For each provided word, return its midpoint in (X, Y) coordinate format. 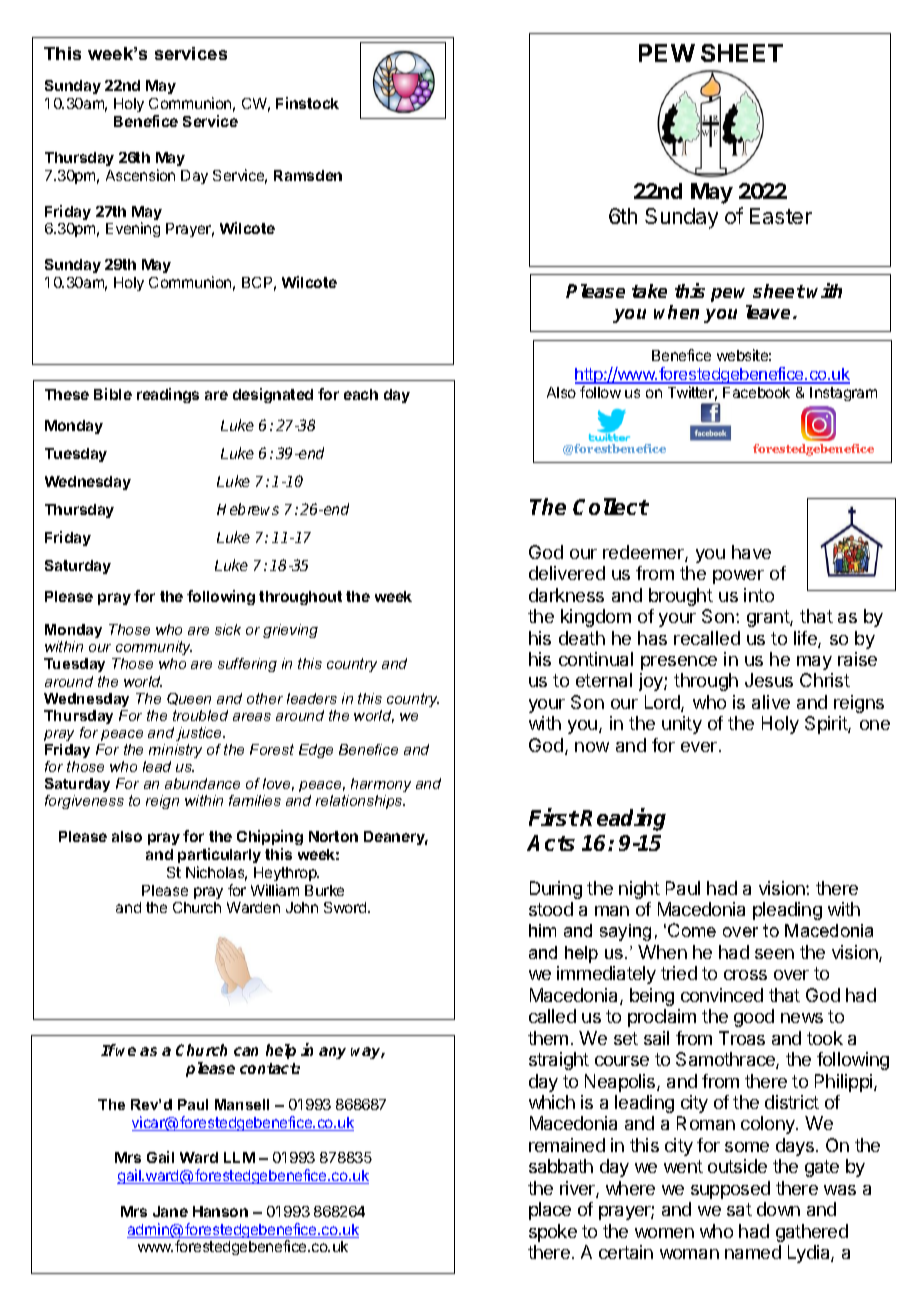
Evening (133, 229)
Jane (170, 1211)
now (592, 747)
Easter (781, 216)
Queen (189, 699)
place (550, 1211)
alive (771, 702)
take (649, 291)
